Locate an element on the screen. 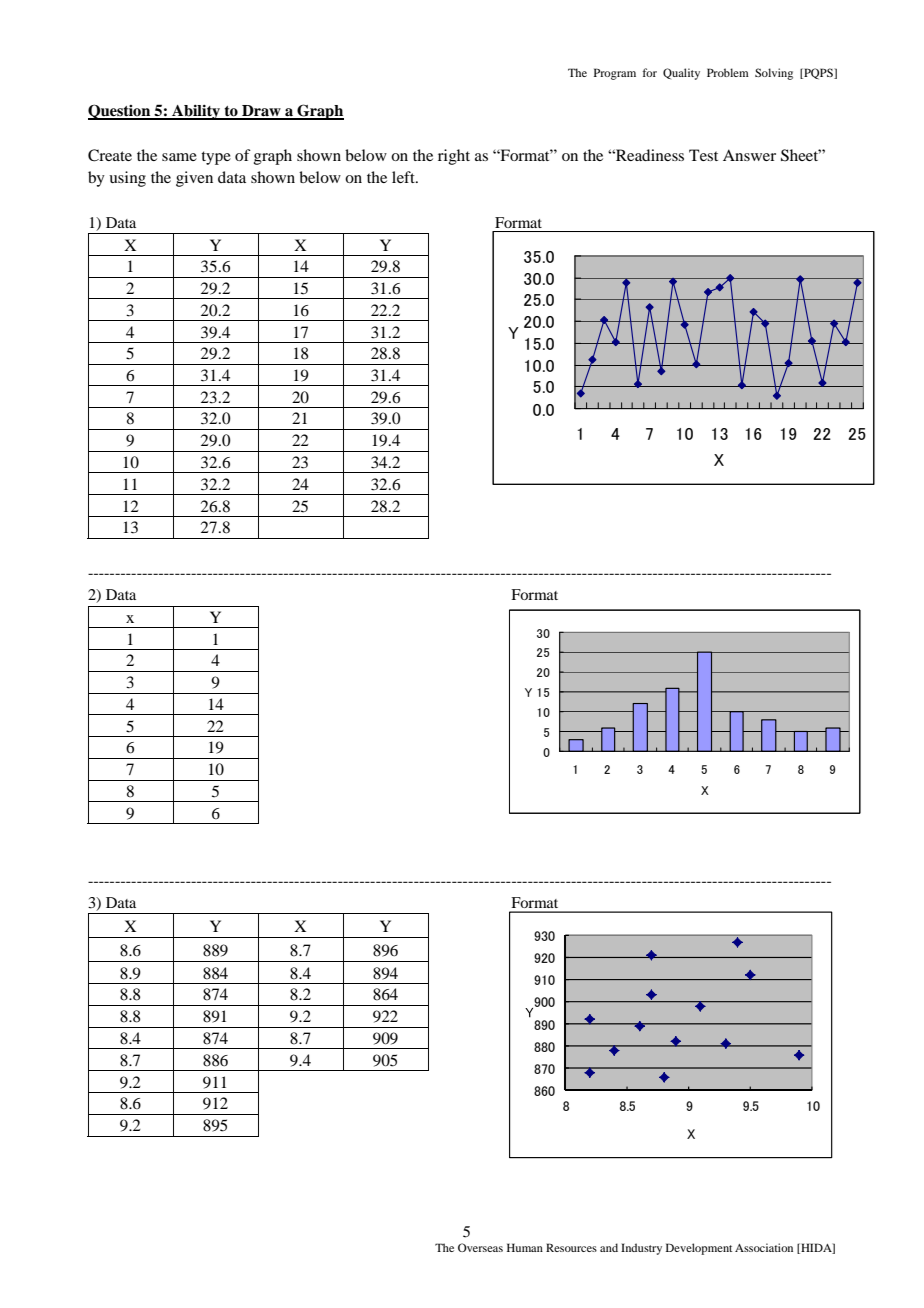 This screenshot has width=924, height=1308. and is located at coordinates (609, 1247).
